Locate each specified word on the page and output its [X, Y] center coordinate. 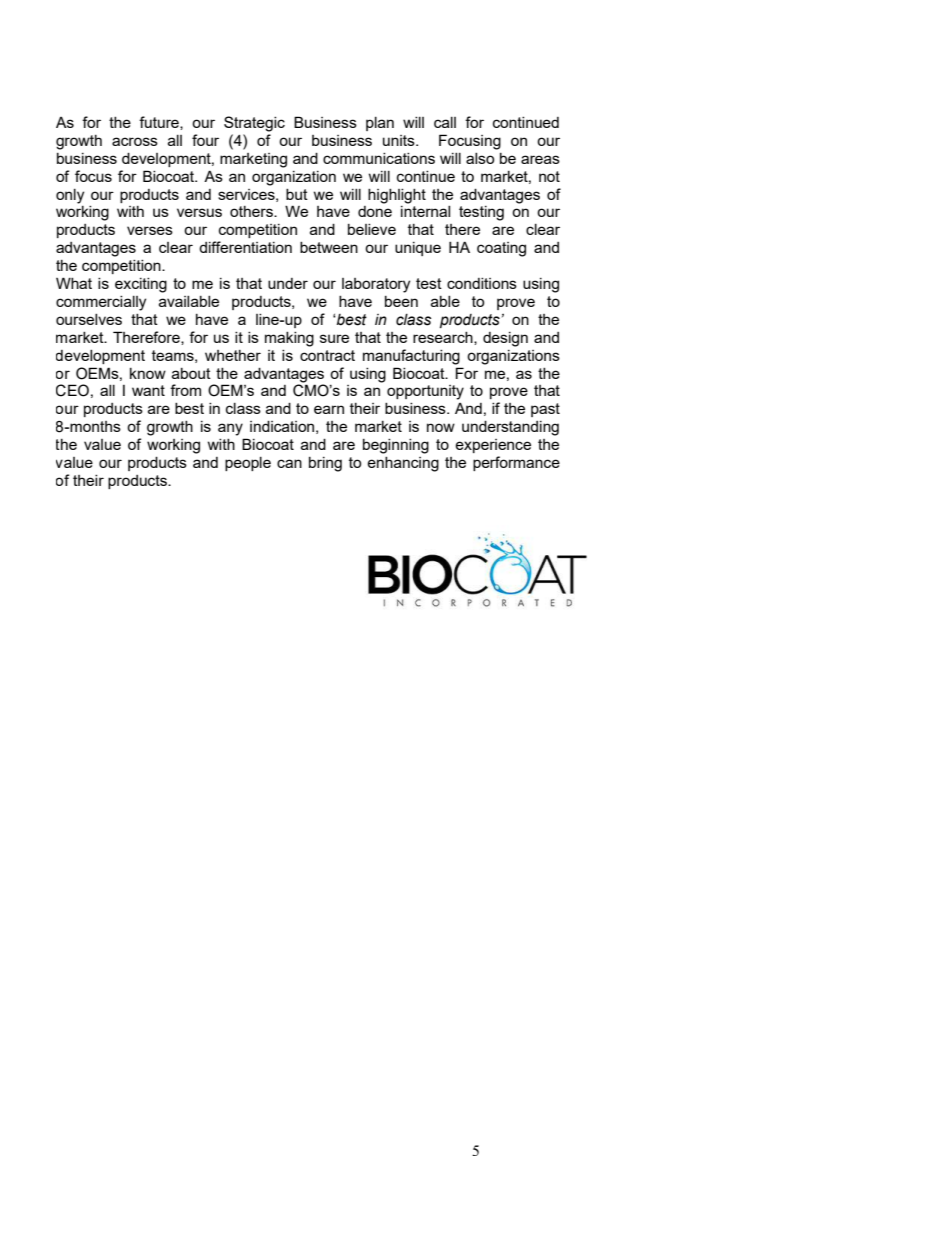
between [329, 247]
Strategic [254, 124]
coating [501, 249]
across [135, 141]
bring [325, 464]
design [505, 339]
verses [150, 230]
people [248, 464]
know [148, 373]
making [289, 339]
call [445, 122]
